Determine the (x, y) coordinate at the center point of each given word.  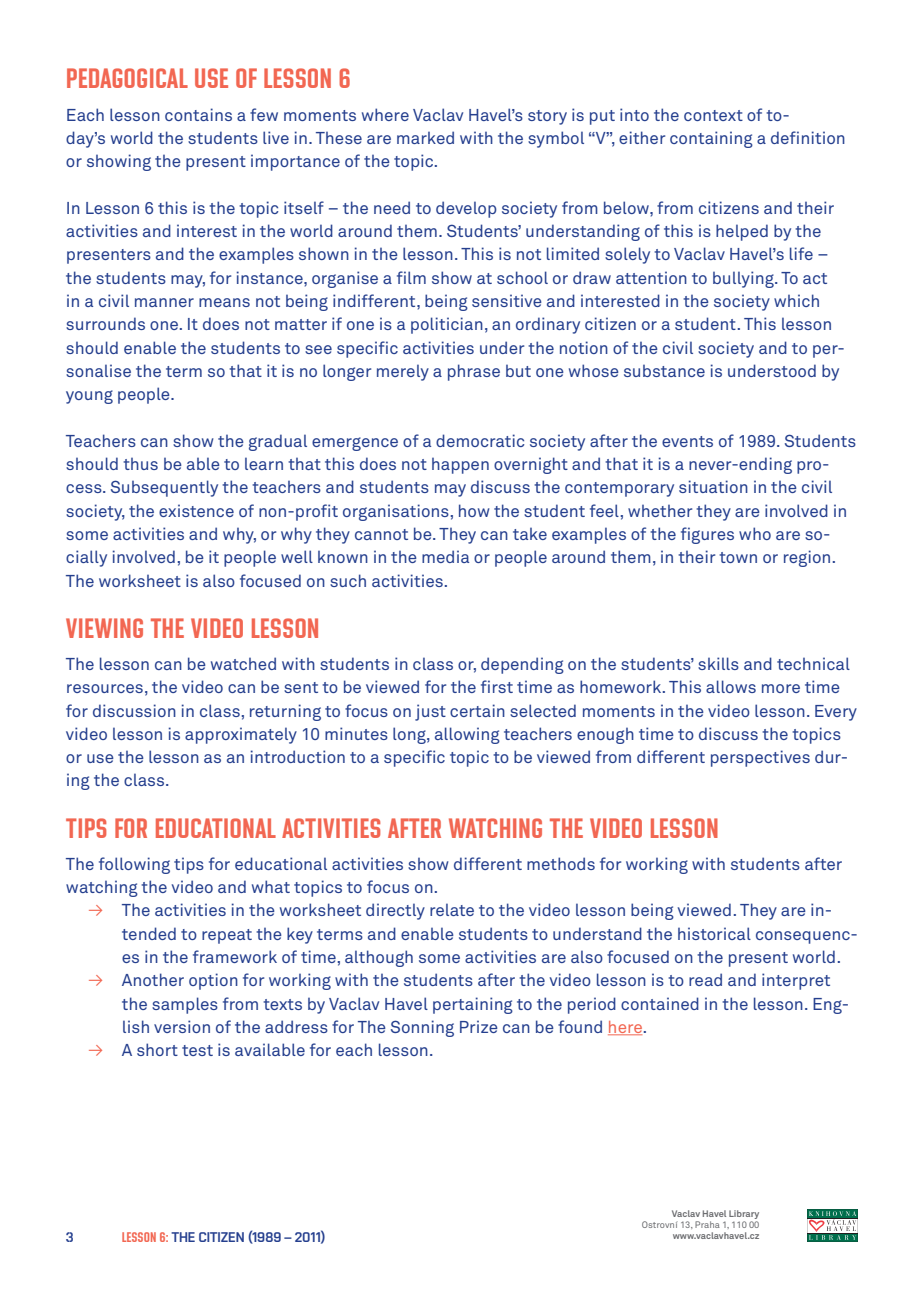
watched (243, 663)
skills (718, 663)
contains (198, 114)
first (497, 686)
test (197, 1050)
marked (425, 137)
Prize (479, 1026)
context (713, 115)
